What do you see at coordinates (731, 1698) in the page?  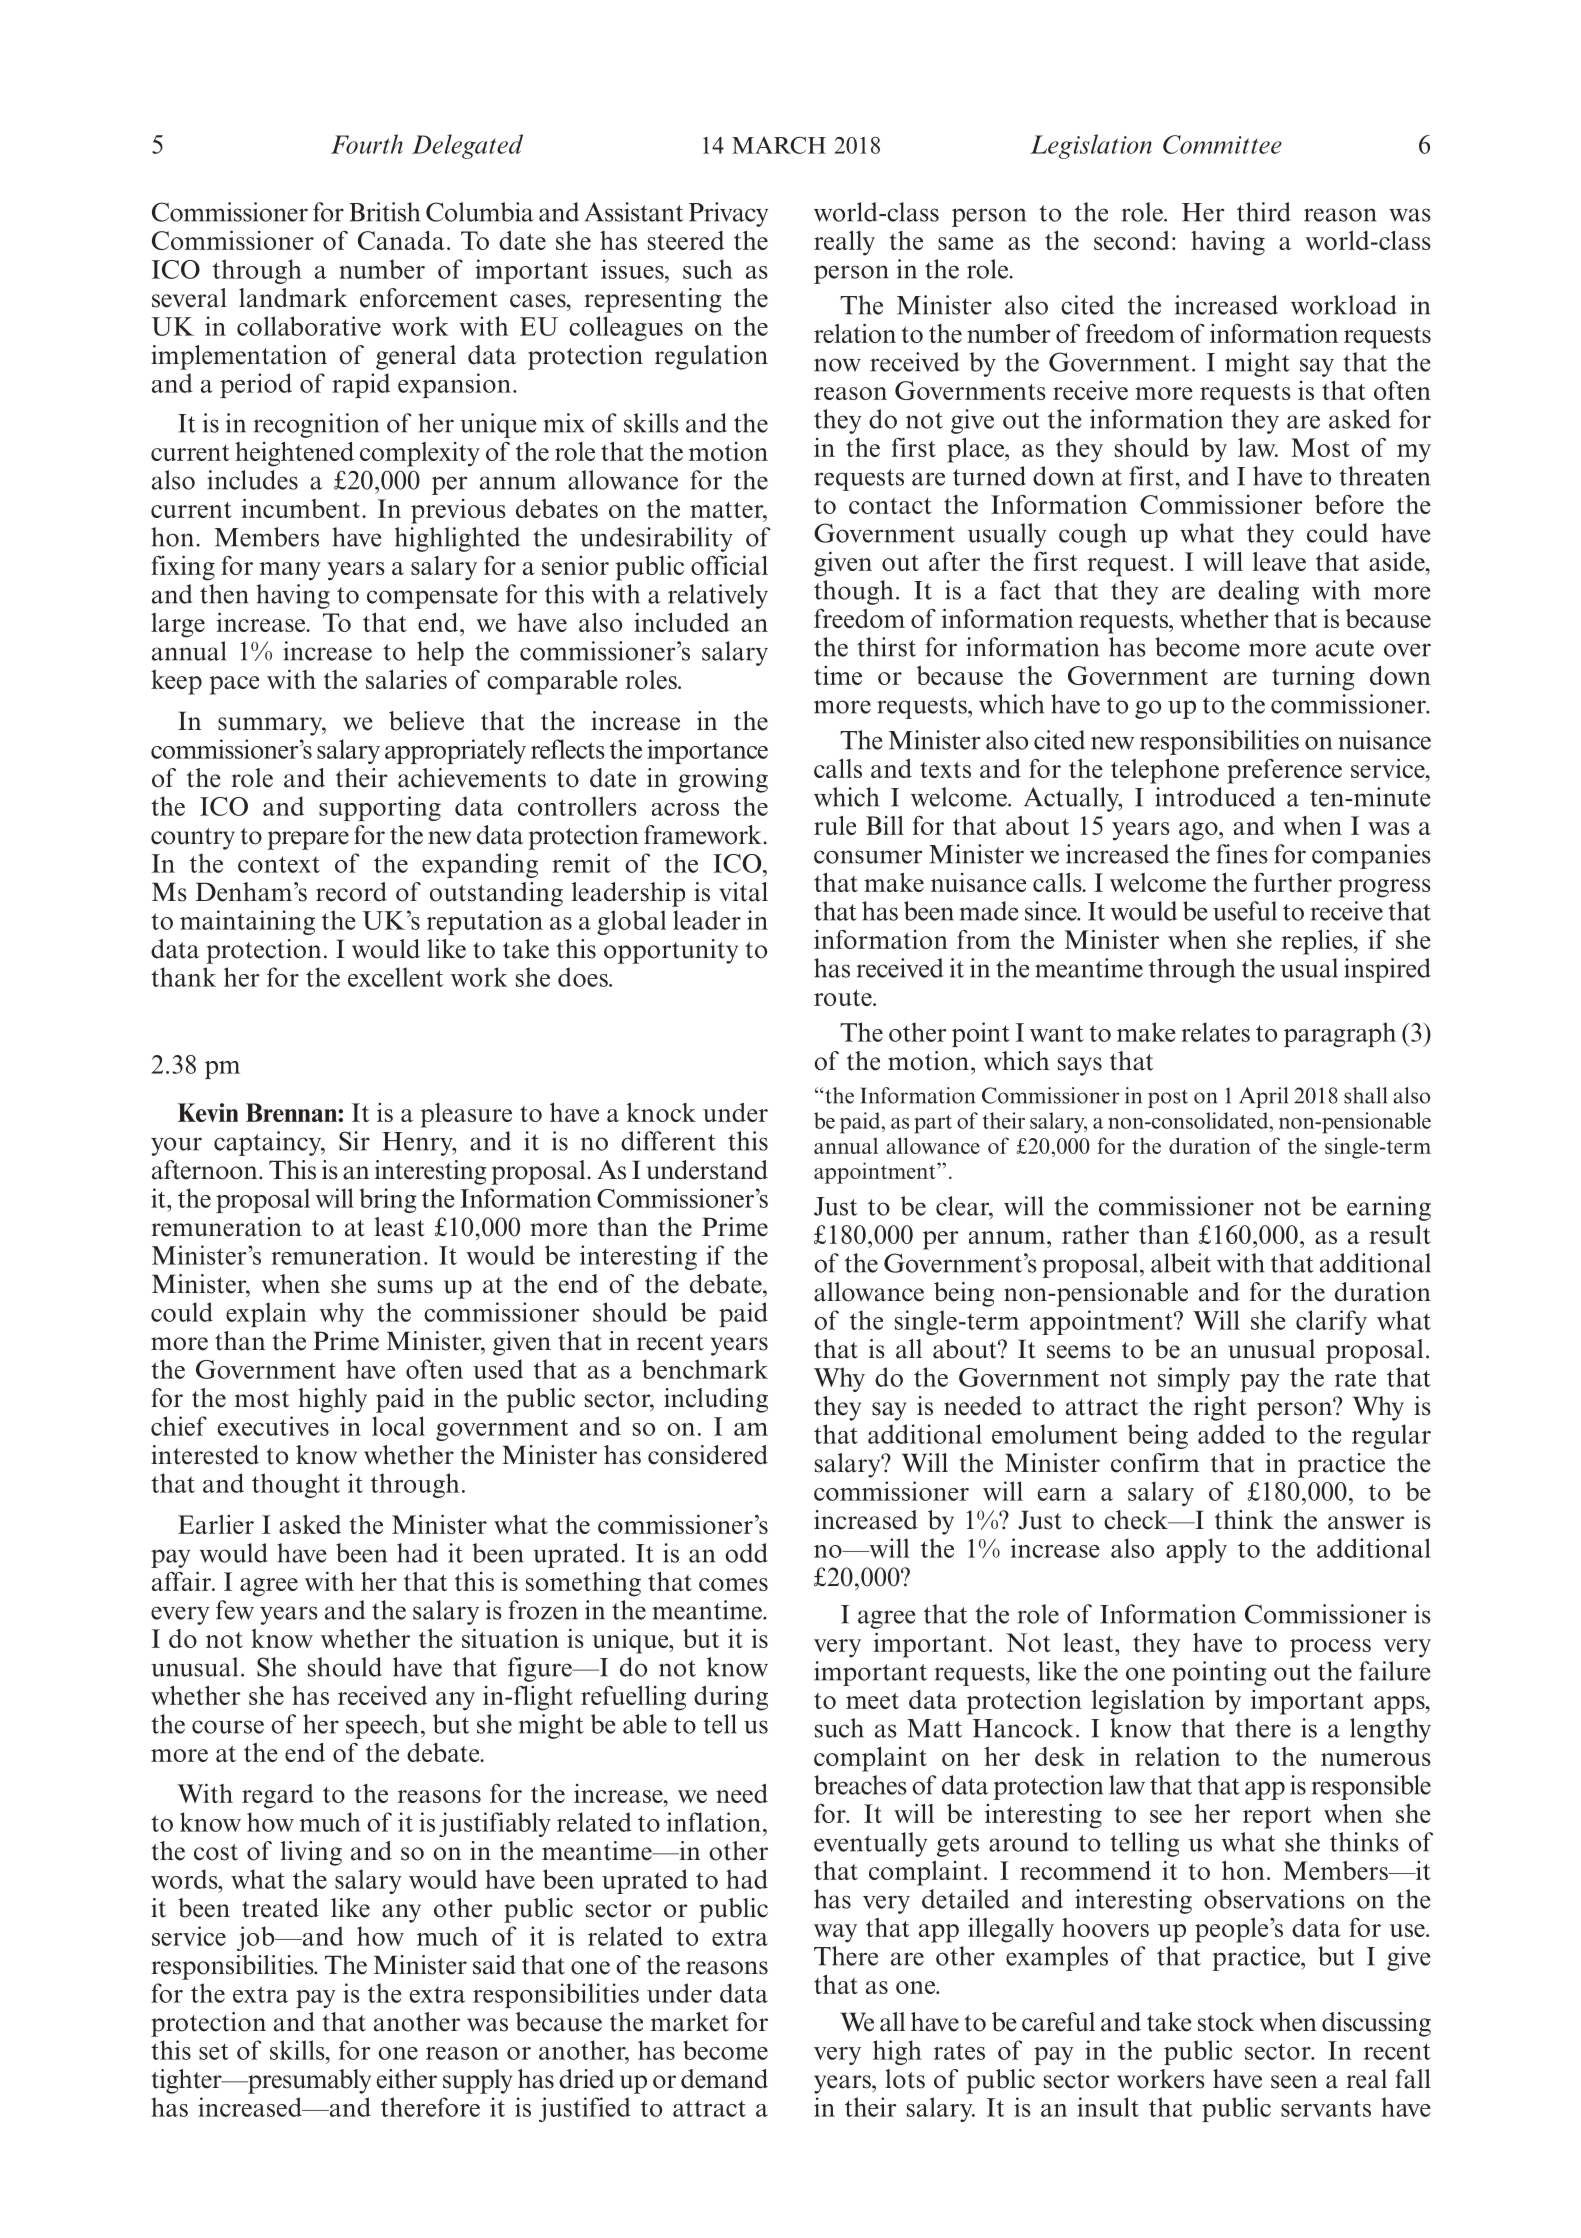 I see `during` at bounding box center [731, 1698].
